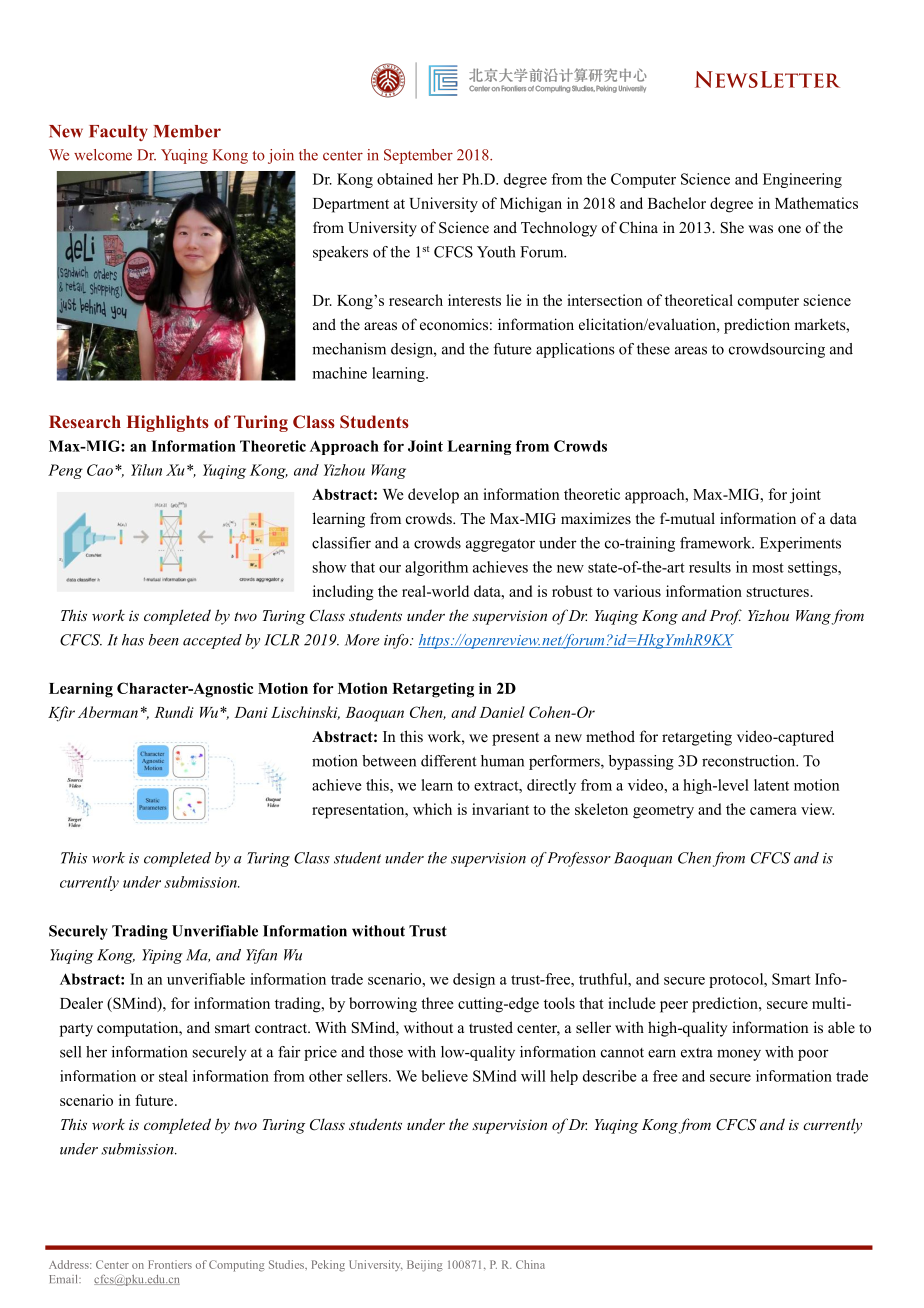  Describe the element at coordinates (437, 1003) in the page. I see `three` at that location.
